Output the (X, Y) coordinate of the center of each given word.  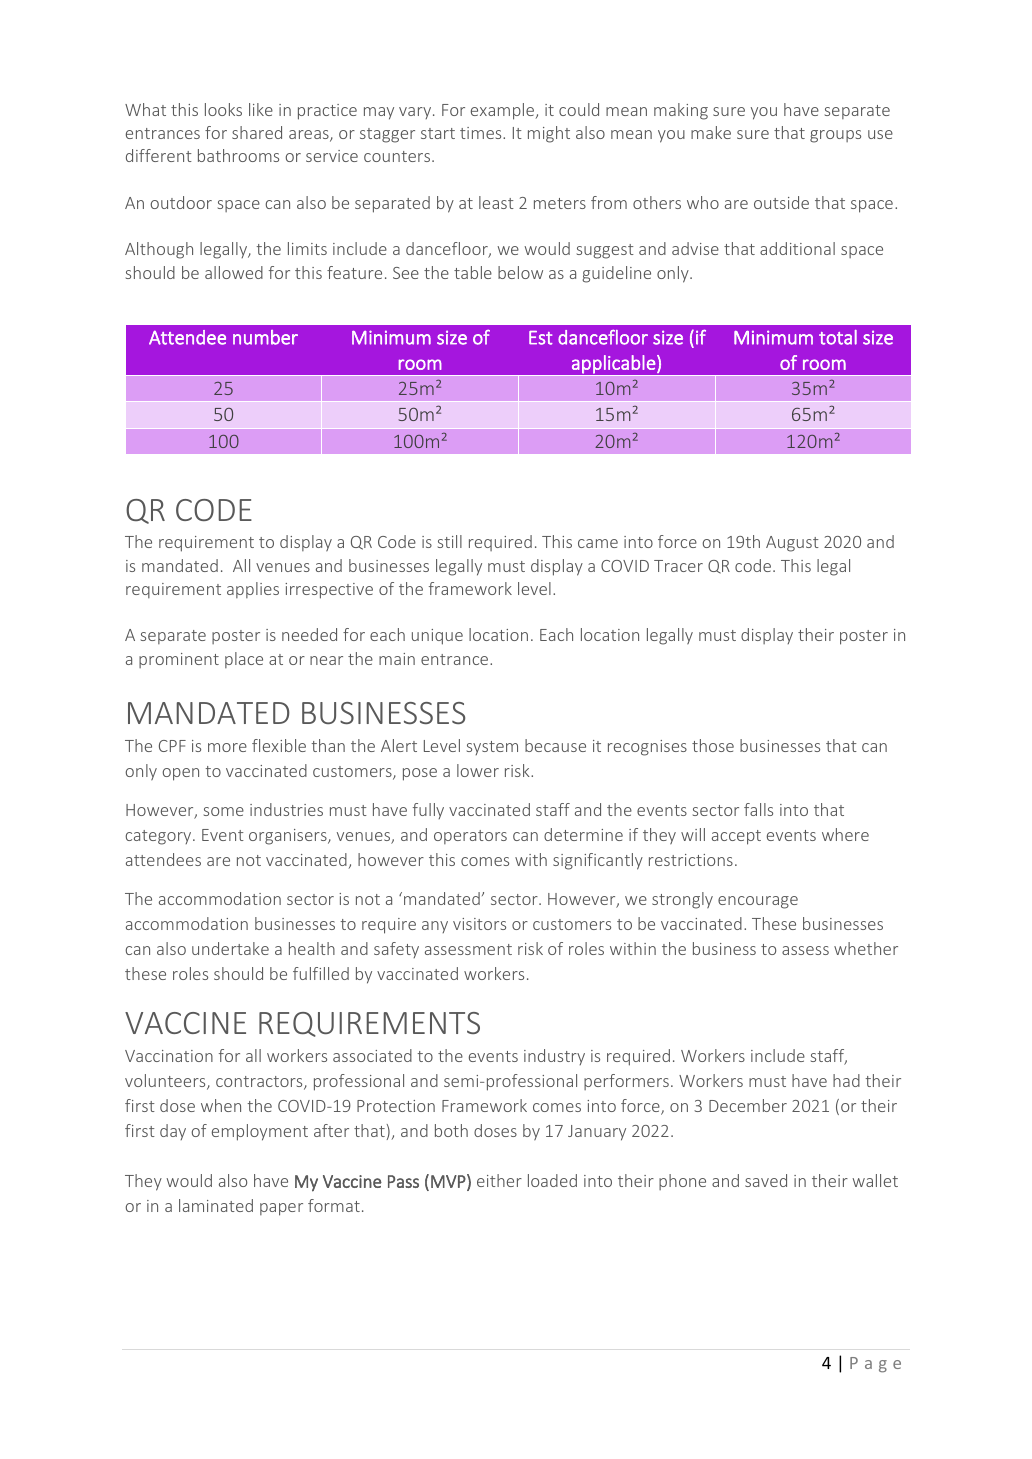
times (482, 133)
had (846, 1080)
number (265, 337)
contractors (260, 1083)
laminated (216, 1205)
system (492, 748)
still (450, 541)
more (227, 747)
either (499, 1180)
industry (554, 1057)
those (713, 745)
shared (257, 132)
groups (835, 136)
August (792, 544)
